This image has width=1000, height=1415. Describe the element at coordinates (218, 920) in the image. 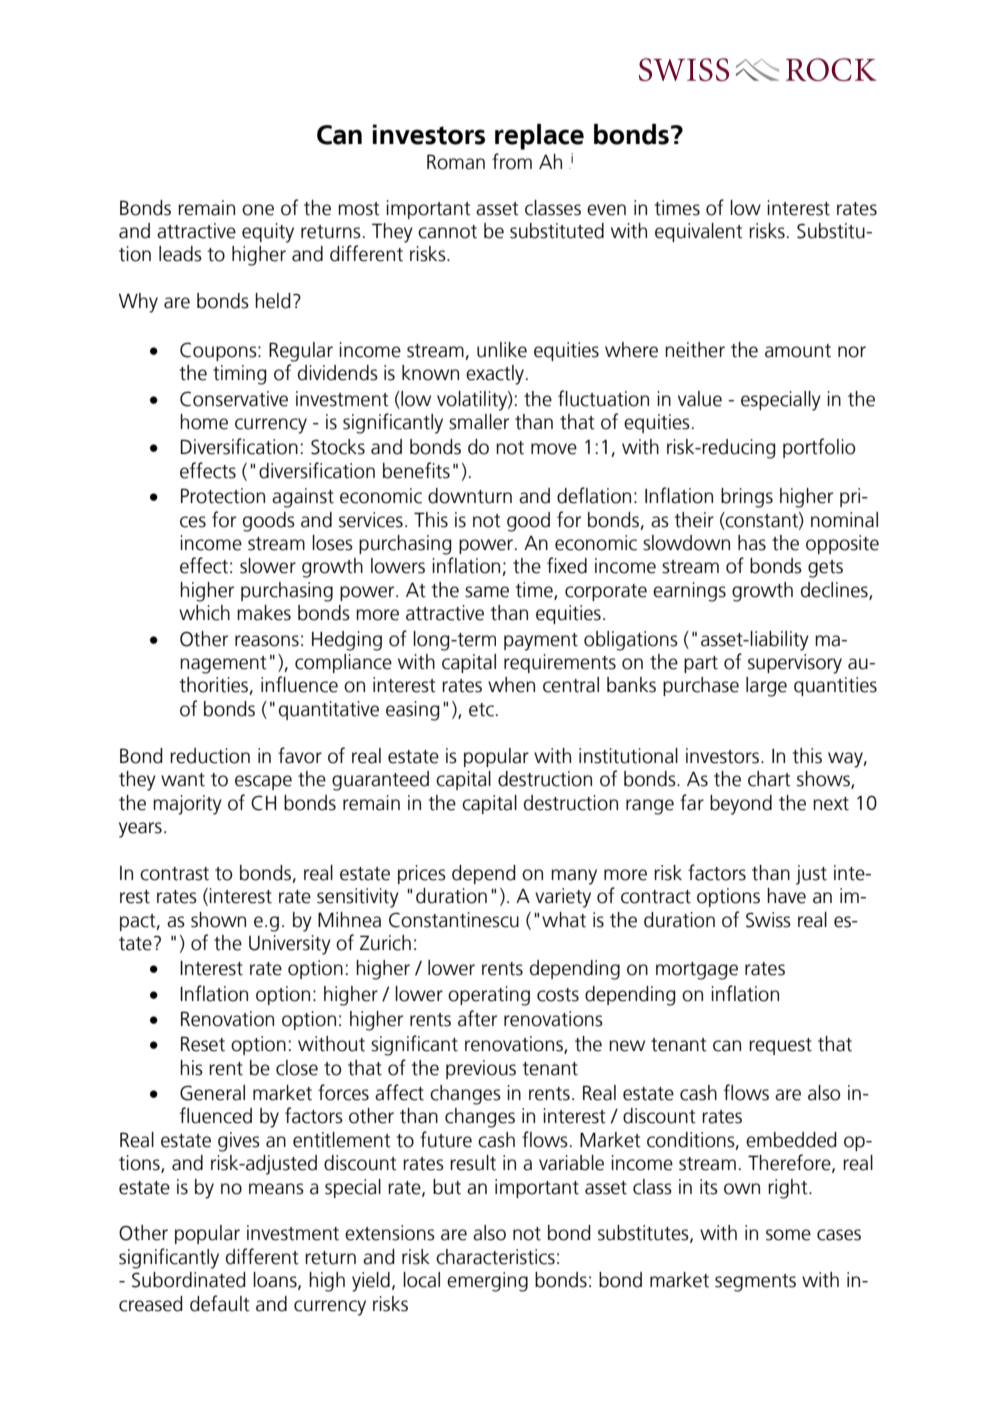

I see `shown` at that location.
